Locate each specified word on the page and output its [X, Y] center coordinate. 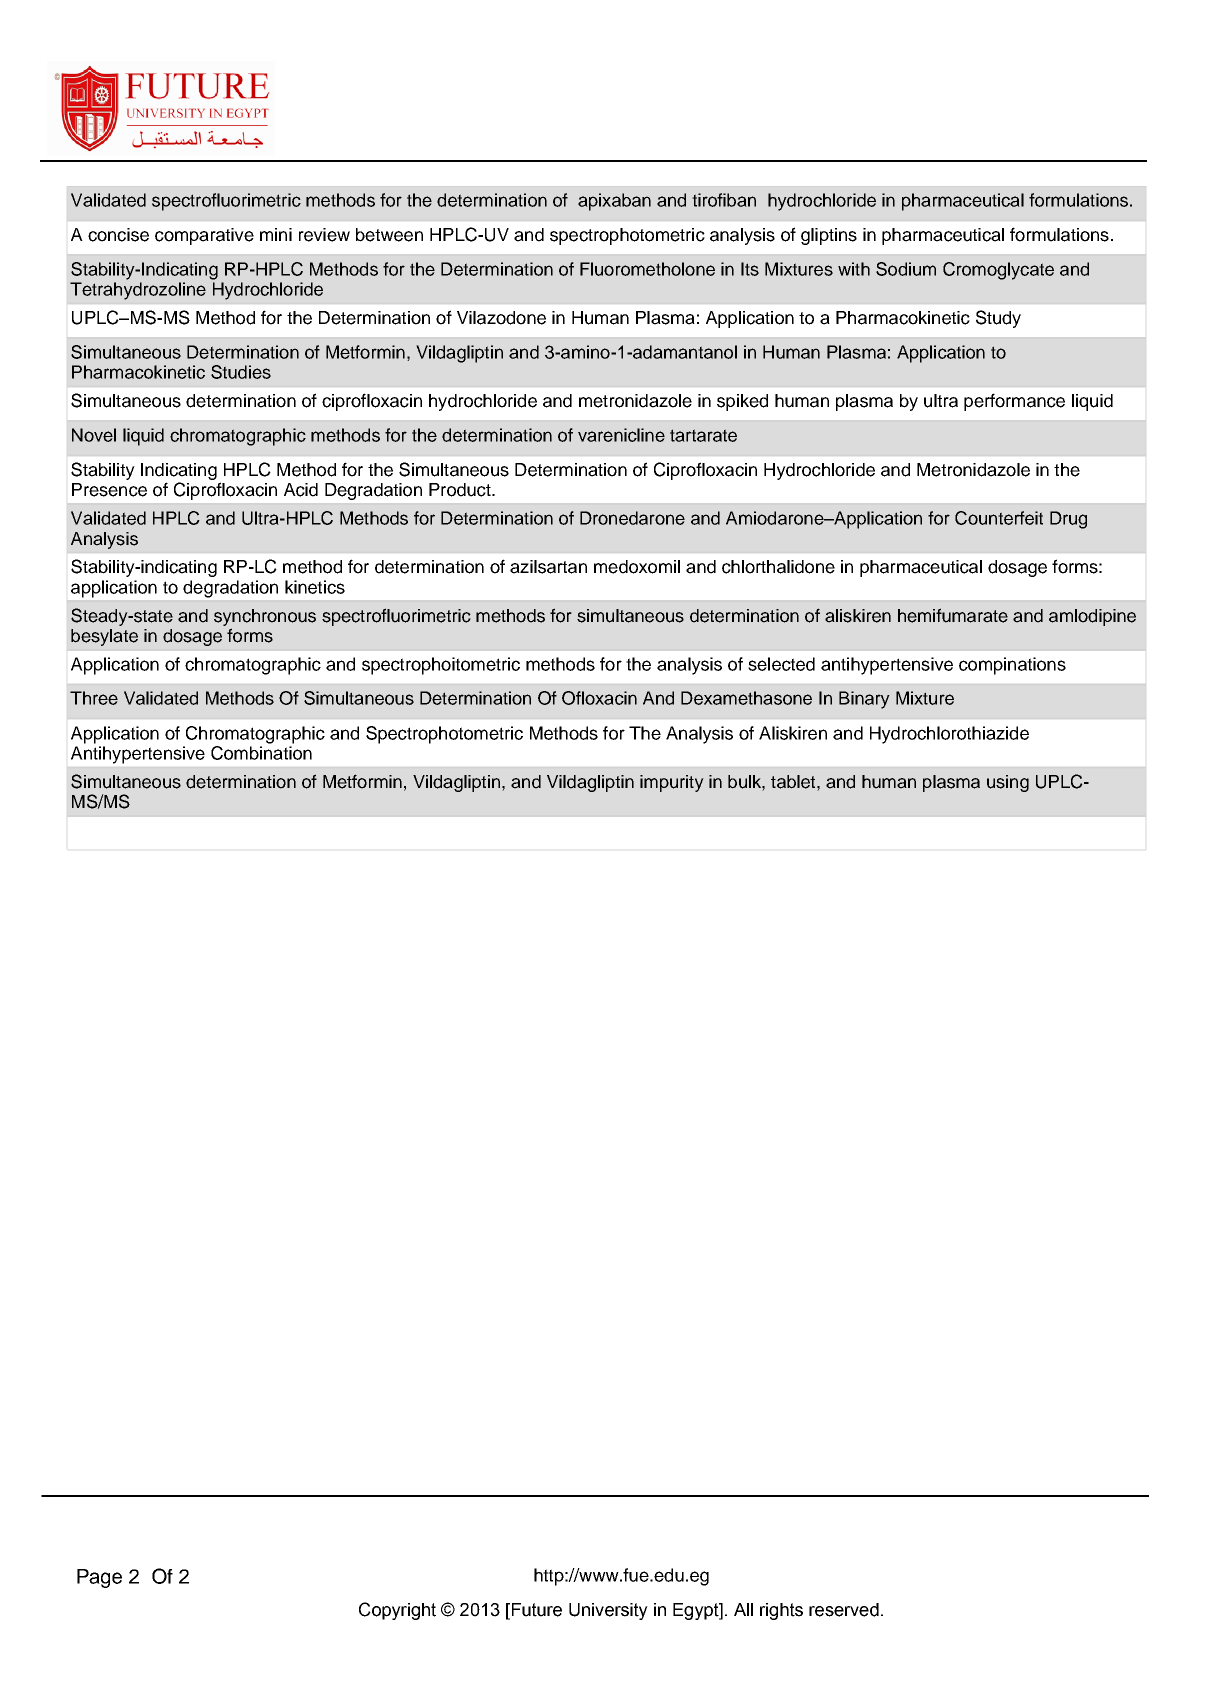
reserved [844, 1610]
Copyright [397, 1611]
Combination [261, 753]
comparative [204, 236]
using [1008, 783]
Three [94, 698]
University [608, 1611]
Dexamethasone [746, 698]
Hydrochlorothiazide [949, 735]
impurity [672, 783]
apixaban [614, 202]
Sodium [906, 269]
